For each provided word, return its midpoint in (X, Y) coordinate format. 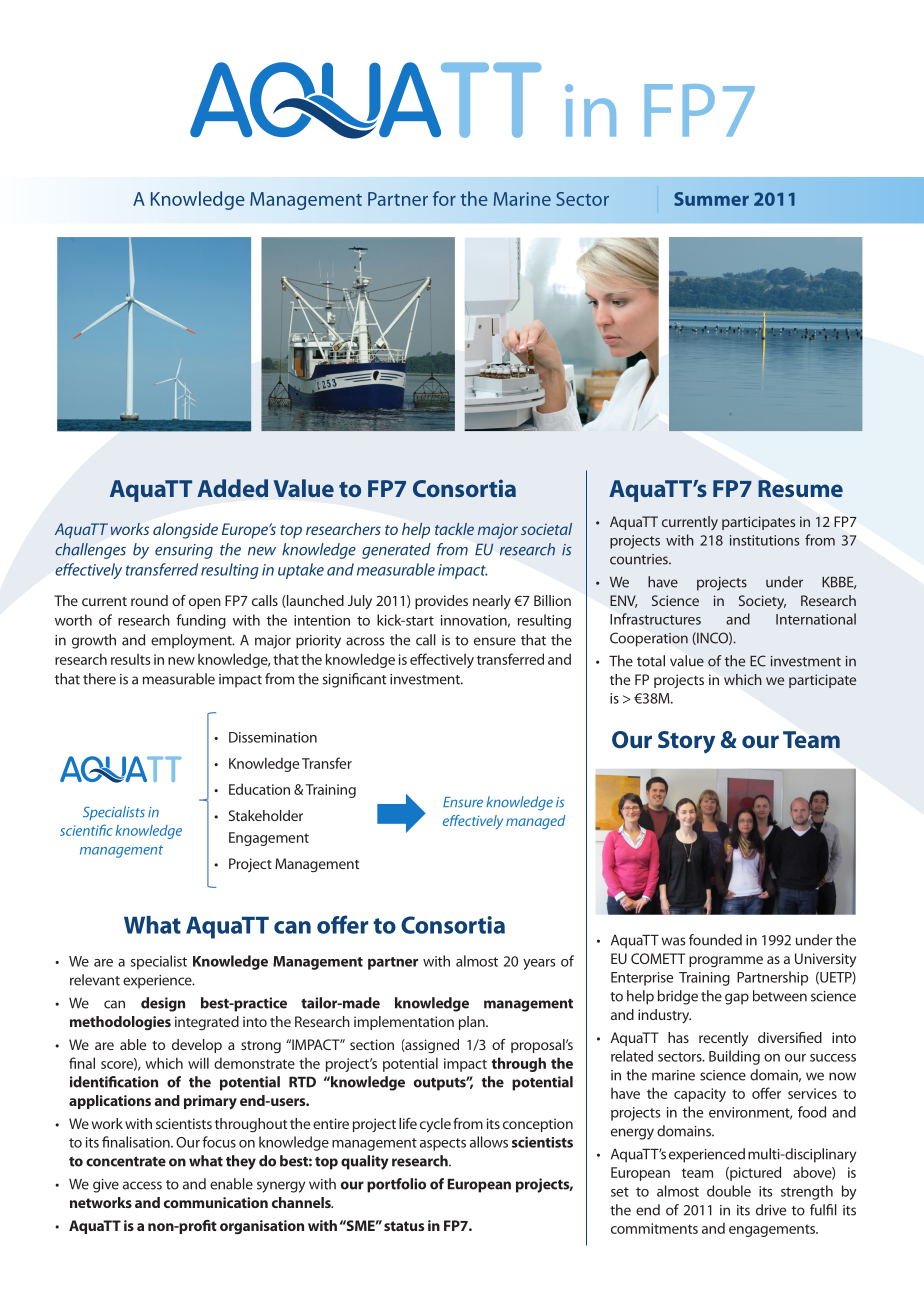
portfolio (396, 1185)
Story (686, 742)
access (142, 1185)
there (99, 679)
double (729, 1191)
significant (354, 680)
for (444, 198)
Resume (800, 488)
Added (232, 488)
